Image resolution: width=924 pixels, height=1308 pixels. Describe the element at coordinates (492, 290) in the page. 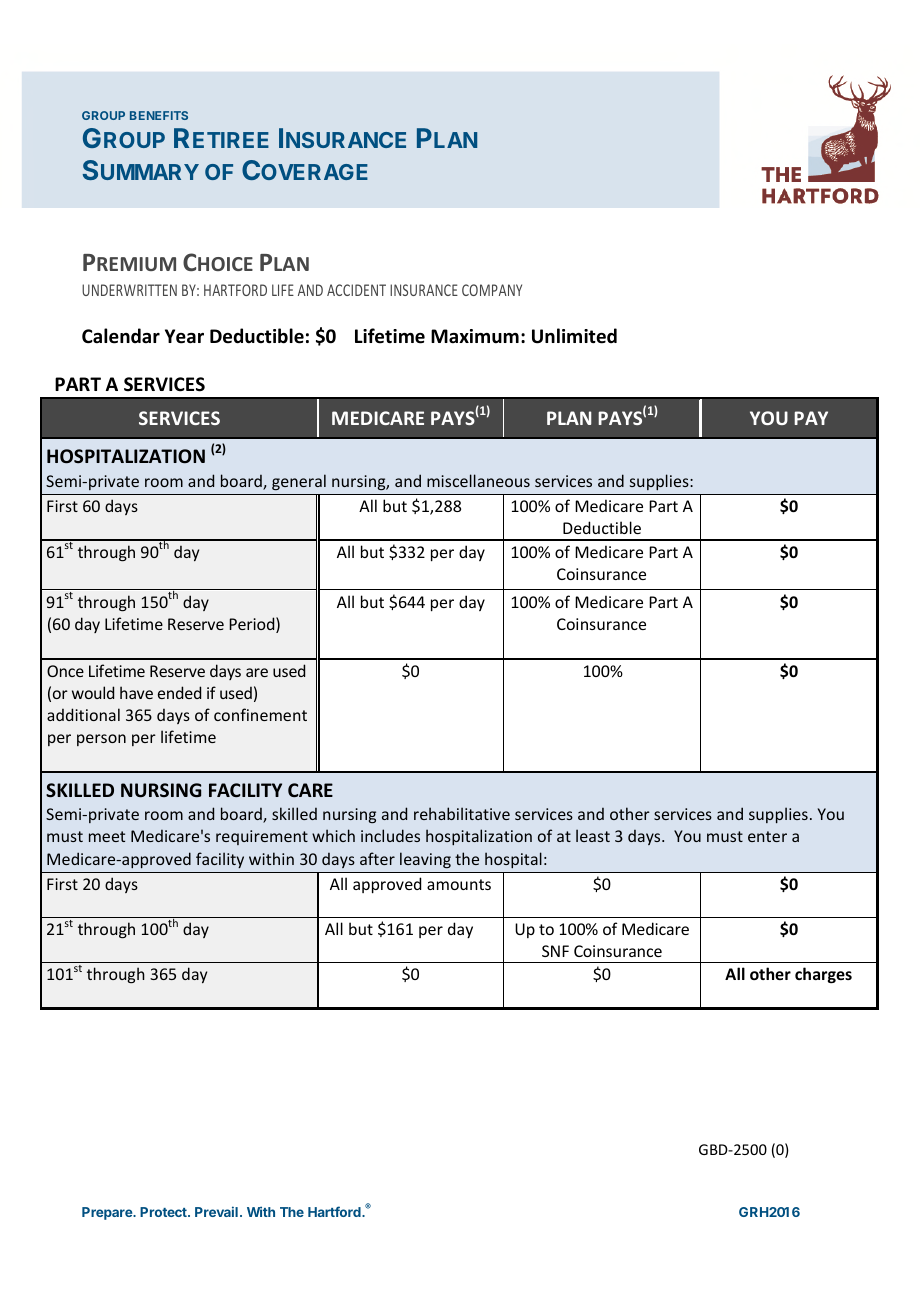

I see `COMPANY` at that location.
